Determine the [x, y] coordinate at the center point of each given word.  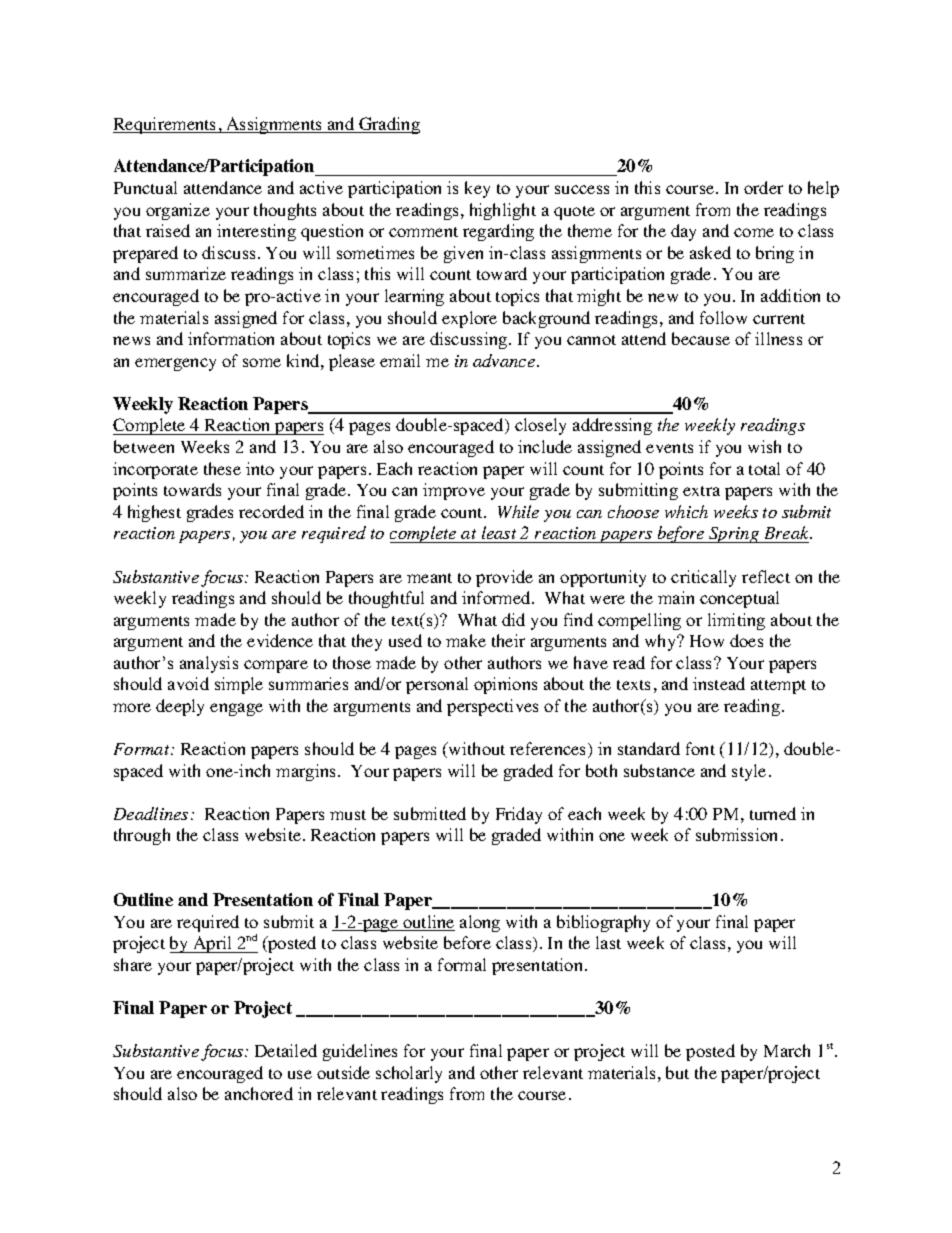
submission [736, 834]
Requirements [166, 125]
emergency [175, 364]
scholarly [409, 1074]
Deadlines [151, 813]
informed [497, 597]
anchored [259, 1093]
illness [778, 338]
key [477, 189]
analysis [209, 664]
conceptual [739, 599]
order [763, 187]
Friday [519, 815]
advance [504, 360]
